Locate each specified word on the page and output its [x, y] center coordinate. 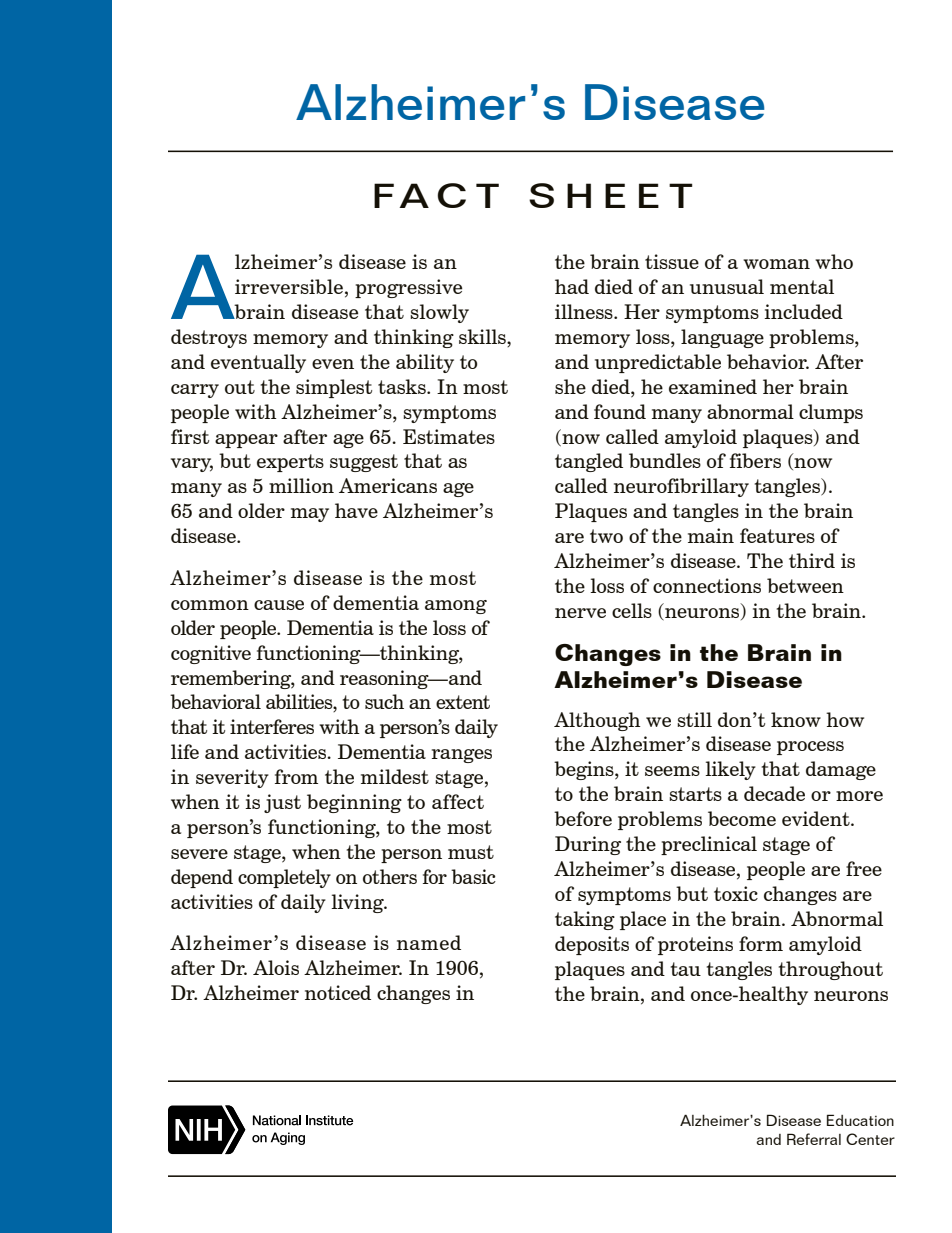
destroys [209, 338]
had [572, 286]
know [796, 719]
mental [802, 286]
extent [463, 702]
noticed [338, 992]
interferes [272, 726]
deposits [592, 945]
